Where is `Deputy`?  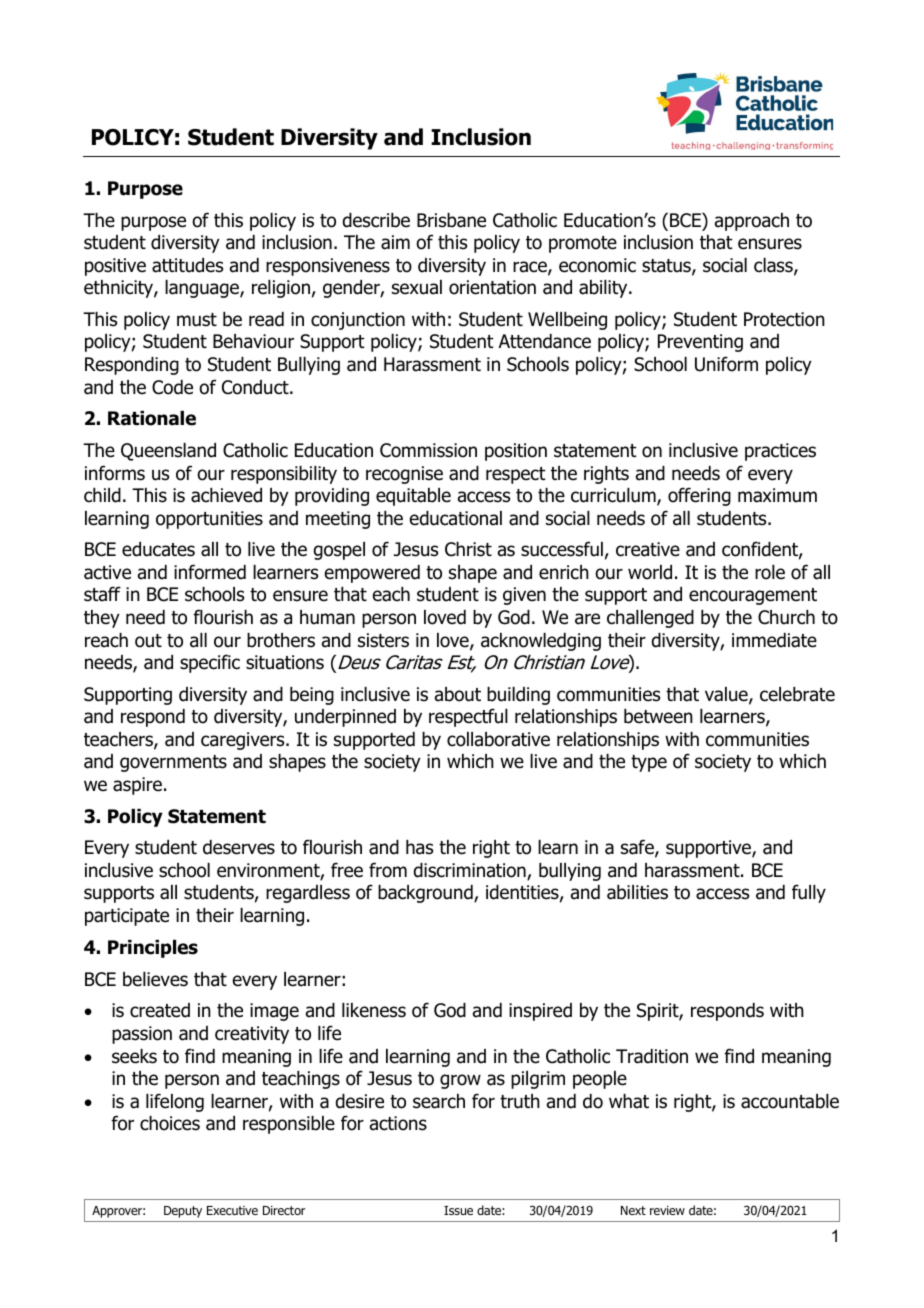
Deputy is located at coordinates (183, 1212).
